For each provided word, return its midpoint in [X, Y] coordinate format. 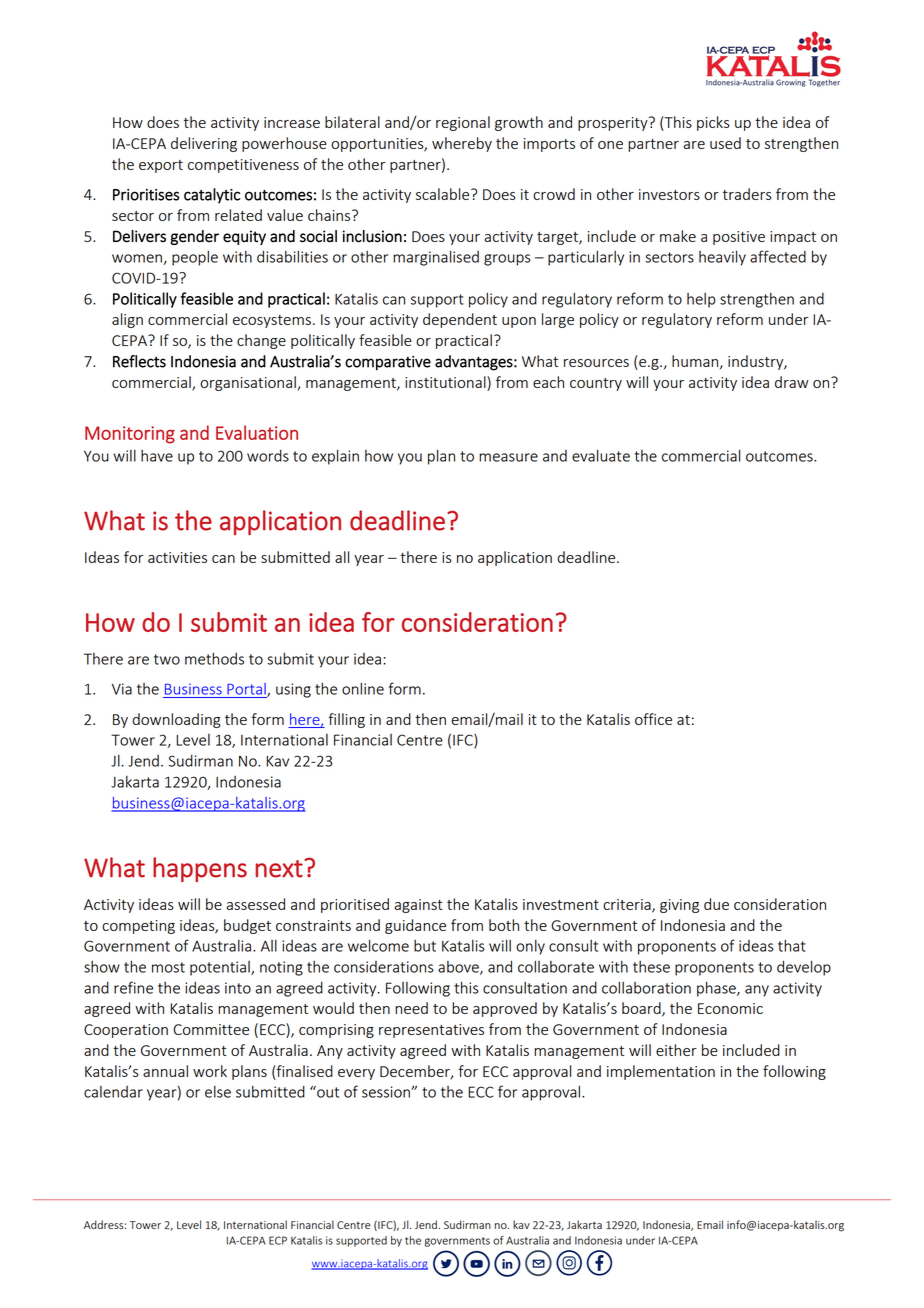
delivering [204, 144]
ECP [278, 1240]
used [725, 143]
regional [463, 123]
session [387, 1092]
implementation [661, 1072]
